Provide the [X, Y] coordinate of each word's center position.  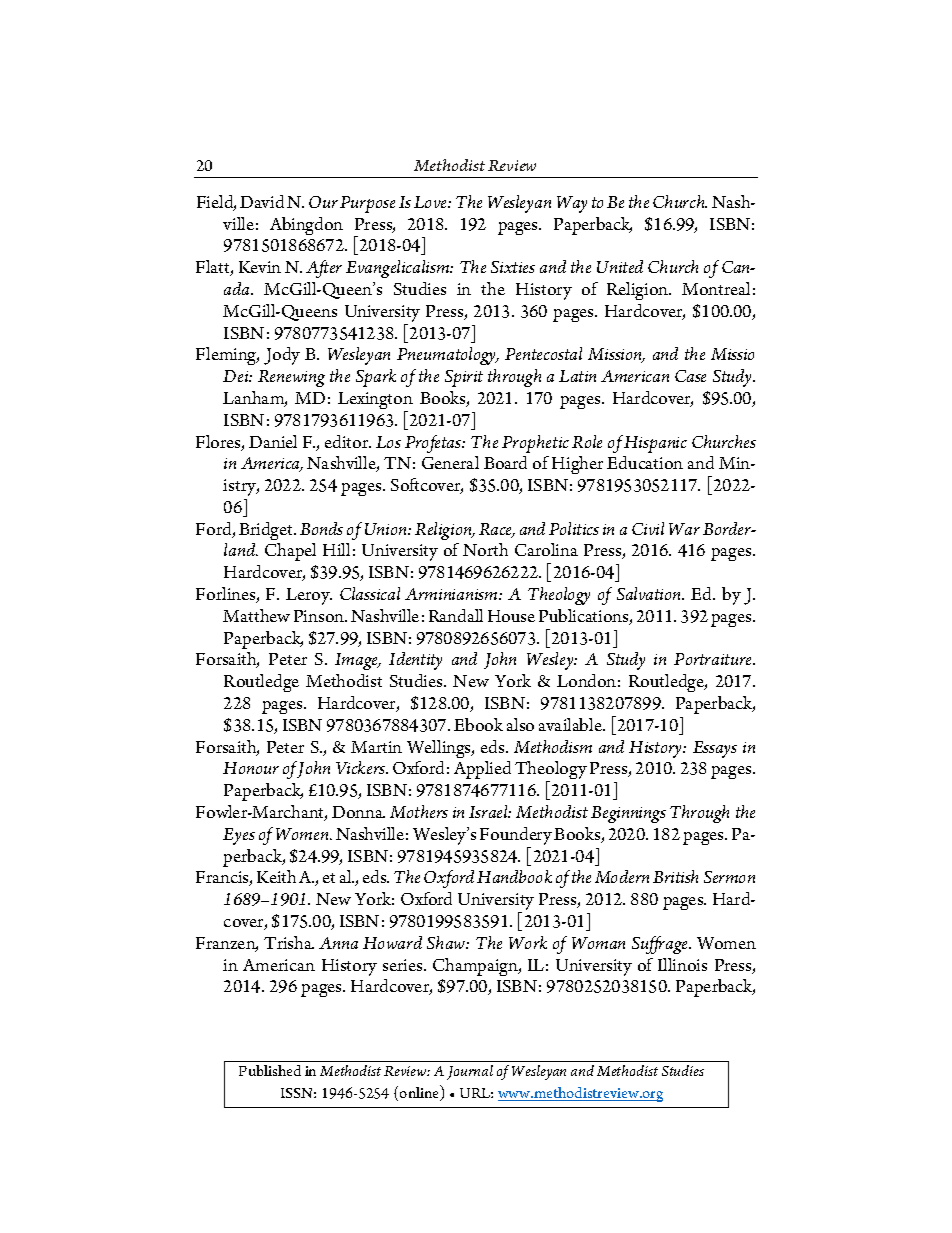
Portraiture [714, 659]
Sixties [513, 267]
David [262, 201]
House [511, 616]
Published [270, 1070]
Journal [470, 1072]
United [620, 266]
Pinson [320, 616]
